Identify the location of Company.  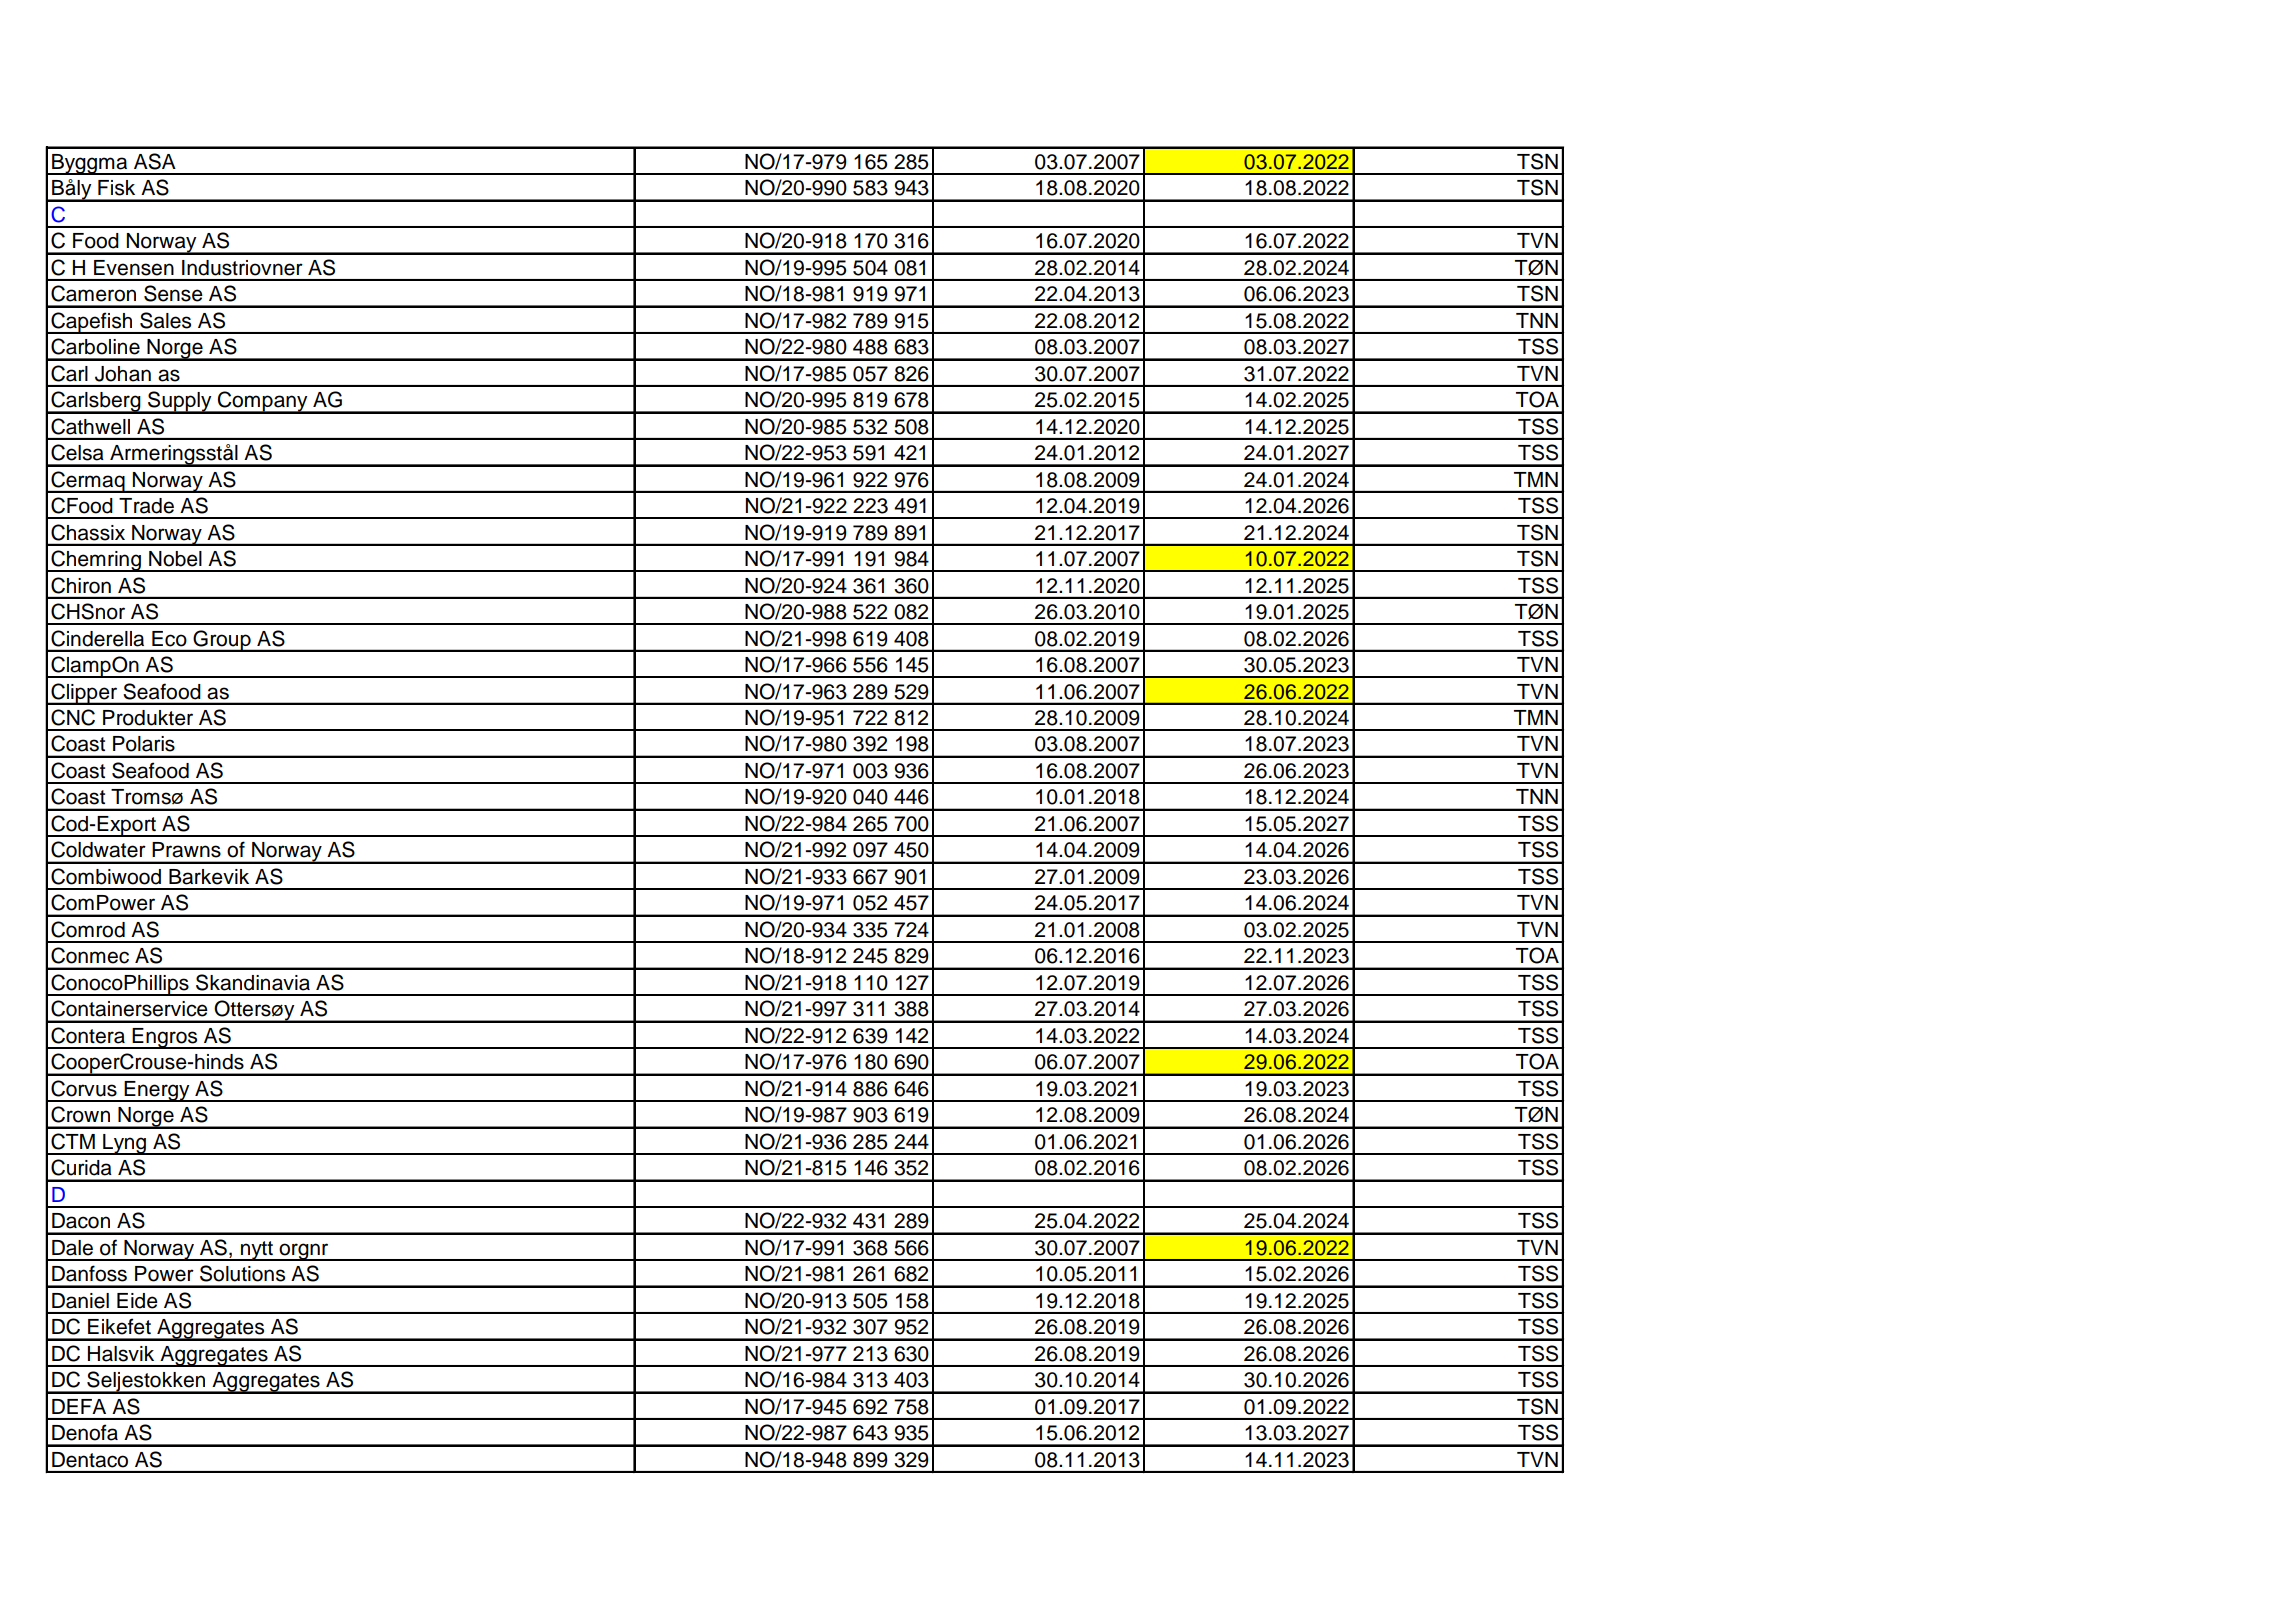
(263, 402).
